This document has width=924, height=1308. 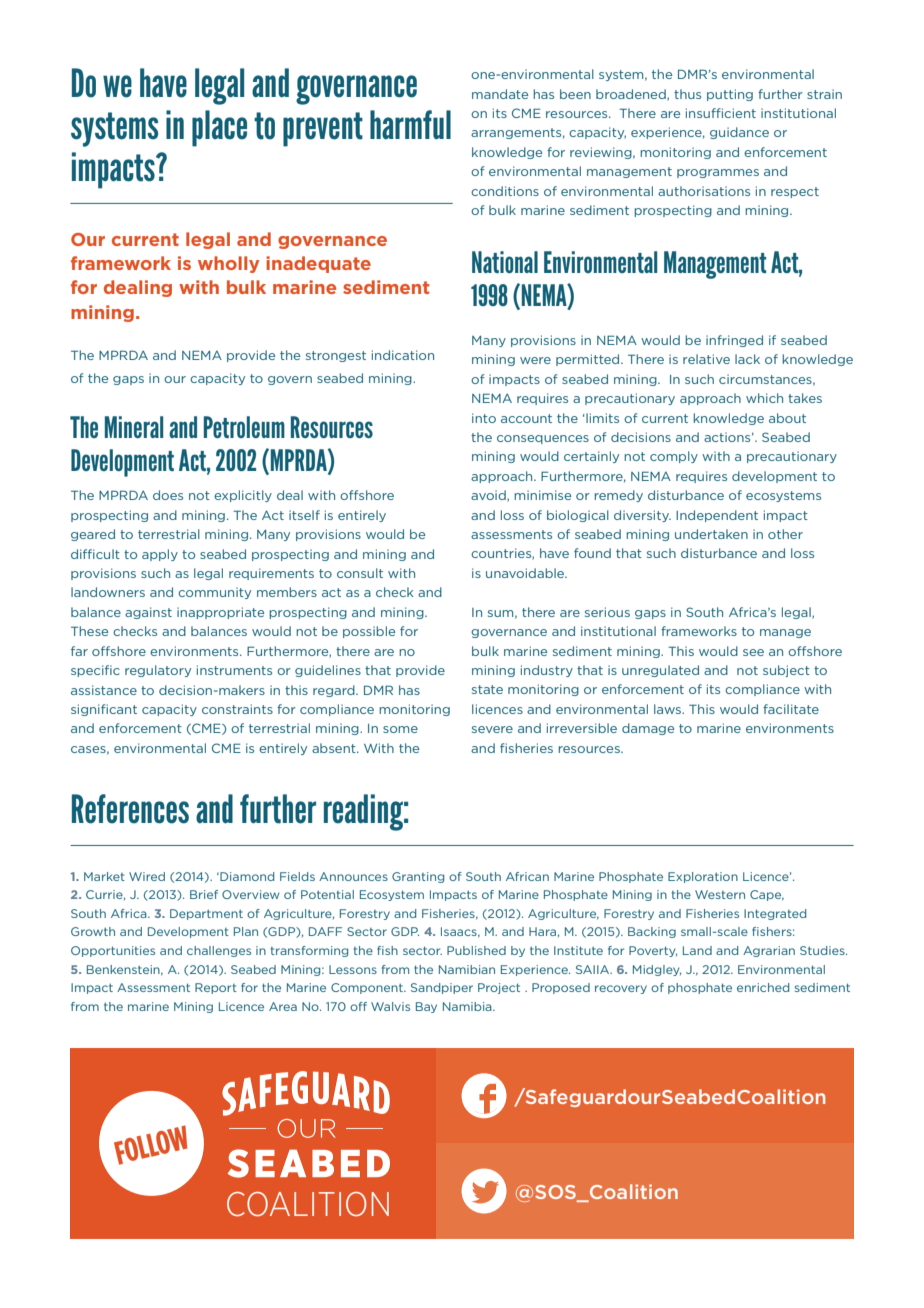 What do you see at coordinates (442, 988) in the document?
I see `Sandpiper` at bounding box center [442, 988].
